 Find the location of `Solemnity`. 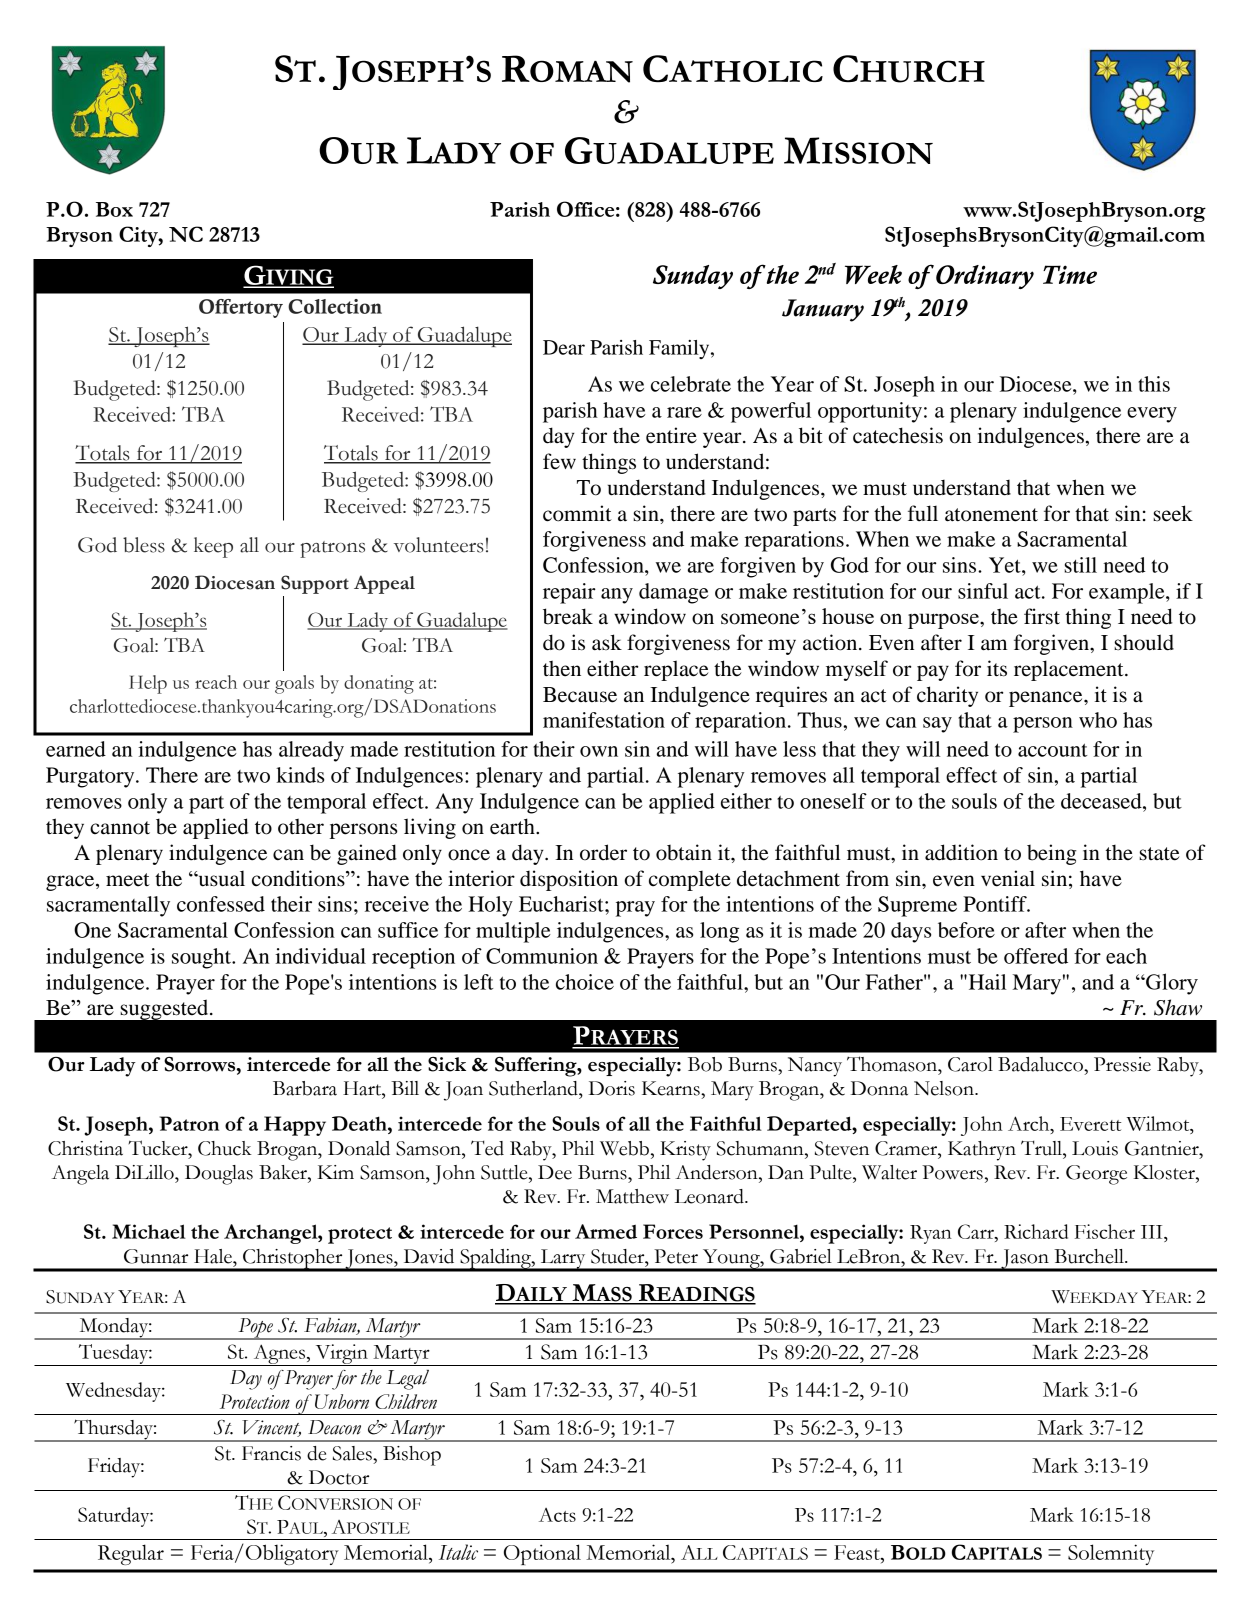

Solemnity is located at coordinates (1111, 1554).
